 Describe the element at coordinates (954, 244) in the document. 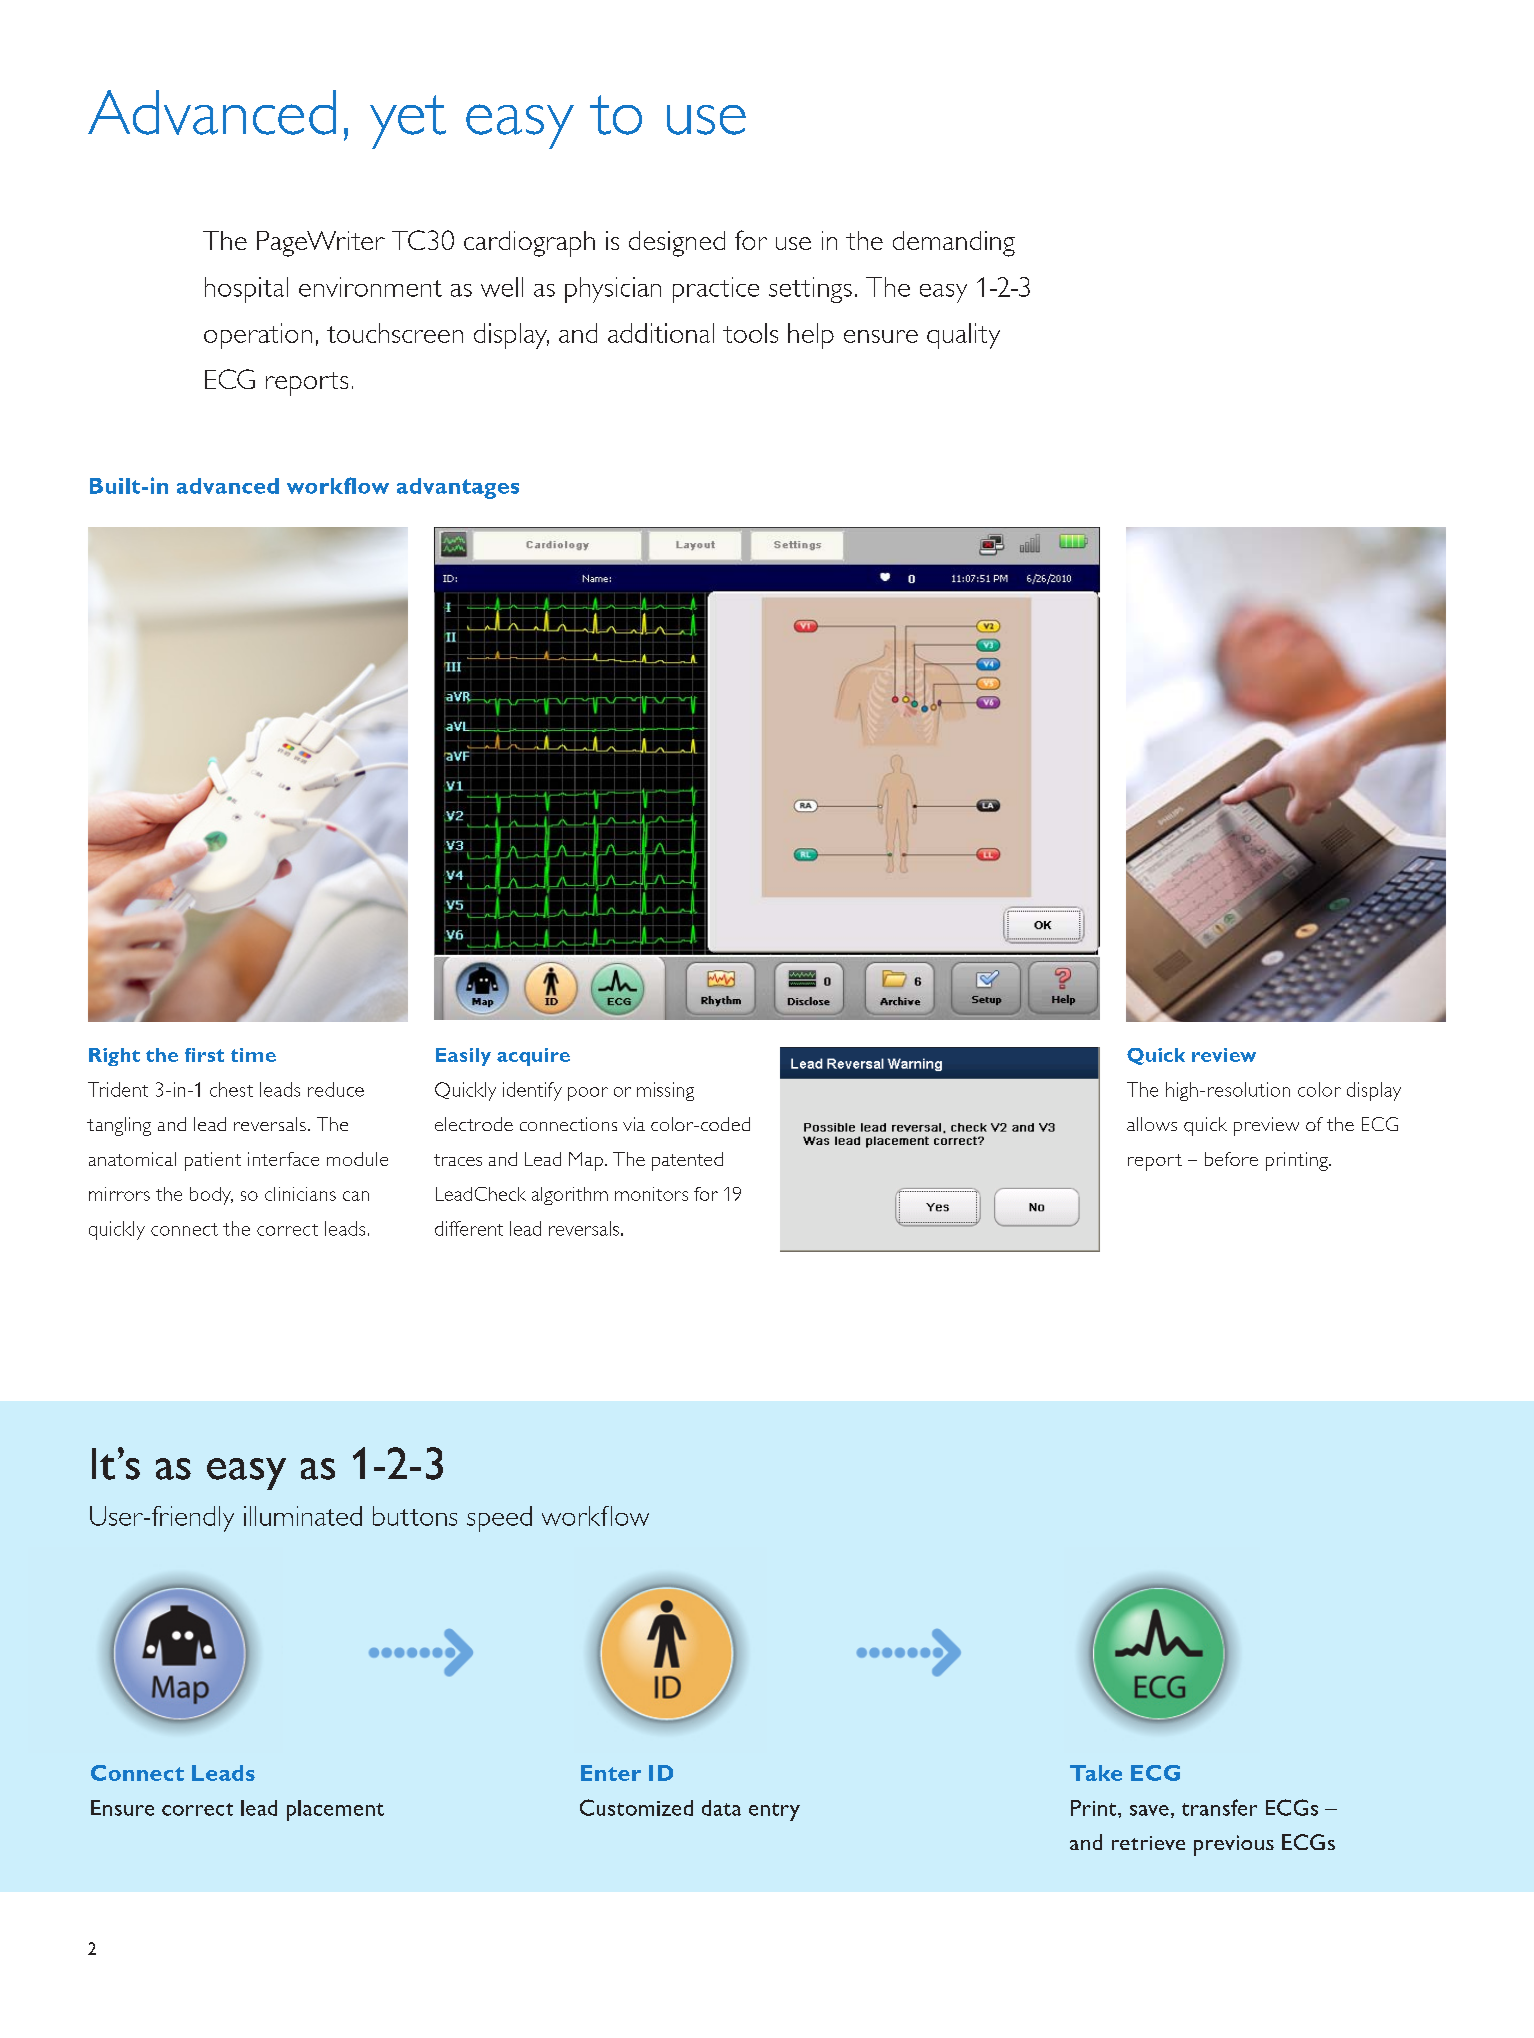

I see `demanding` at that location.
